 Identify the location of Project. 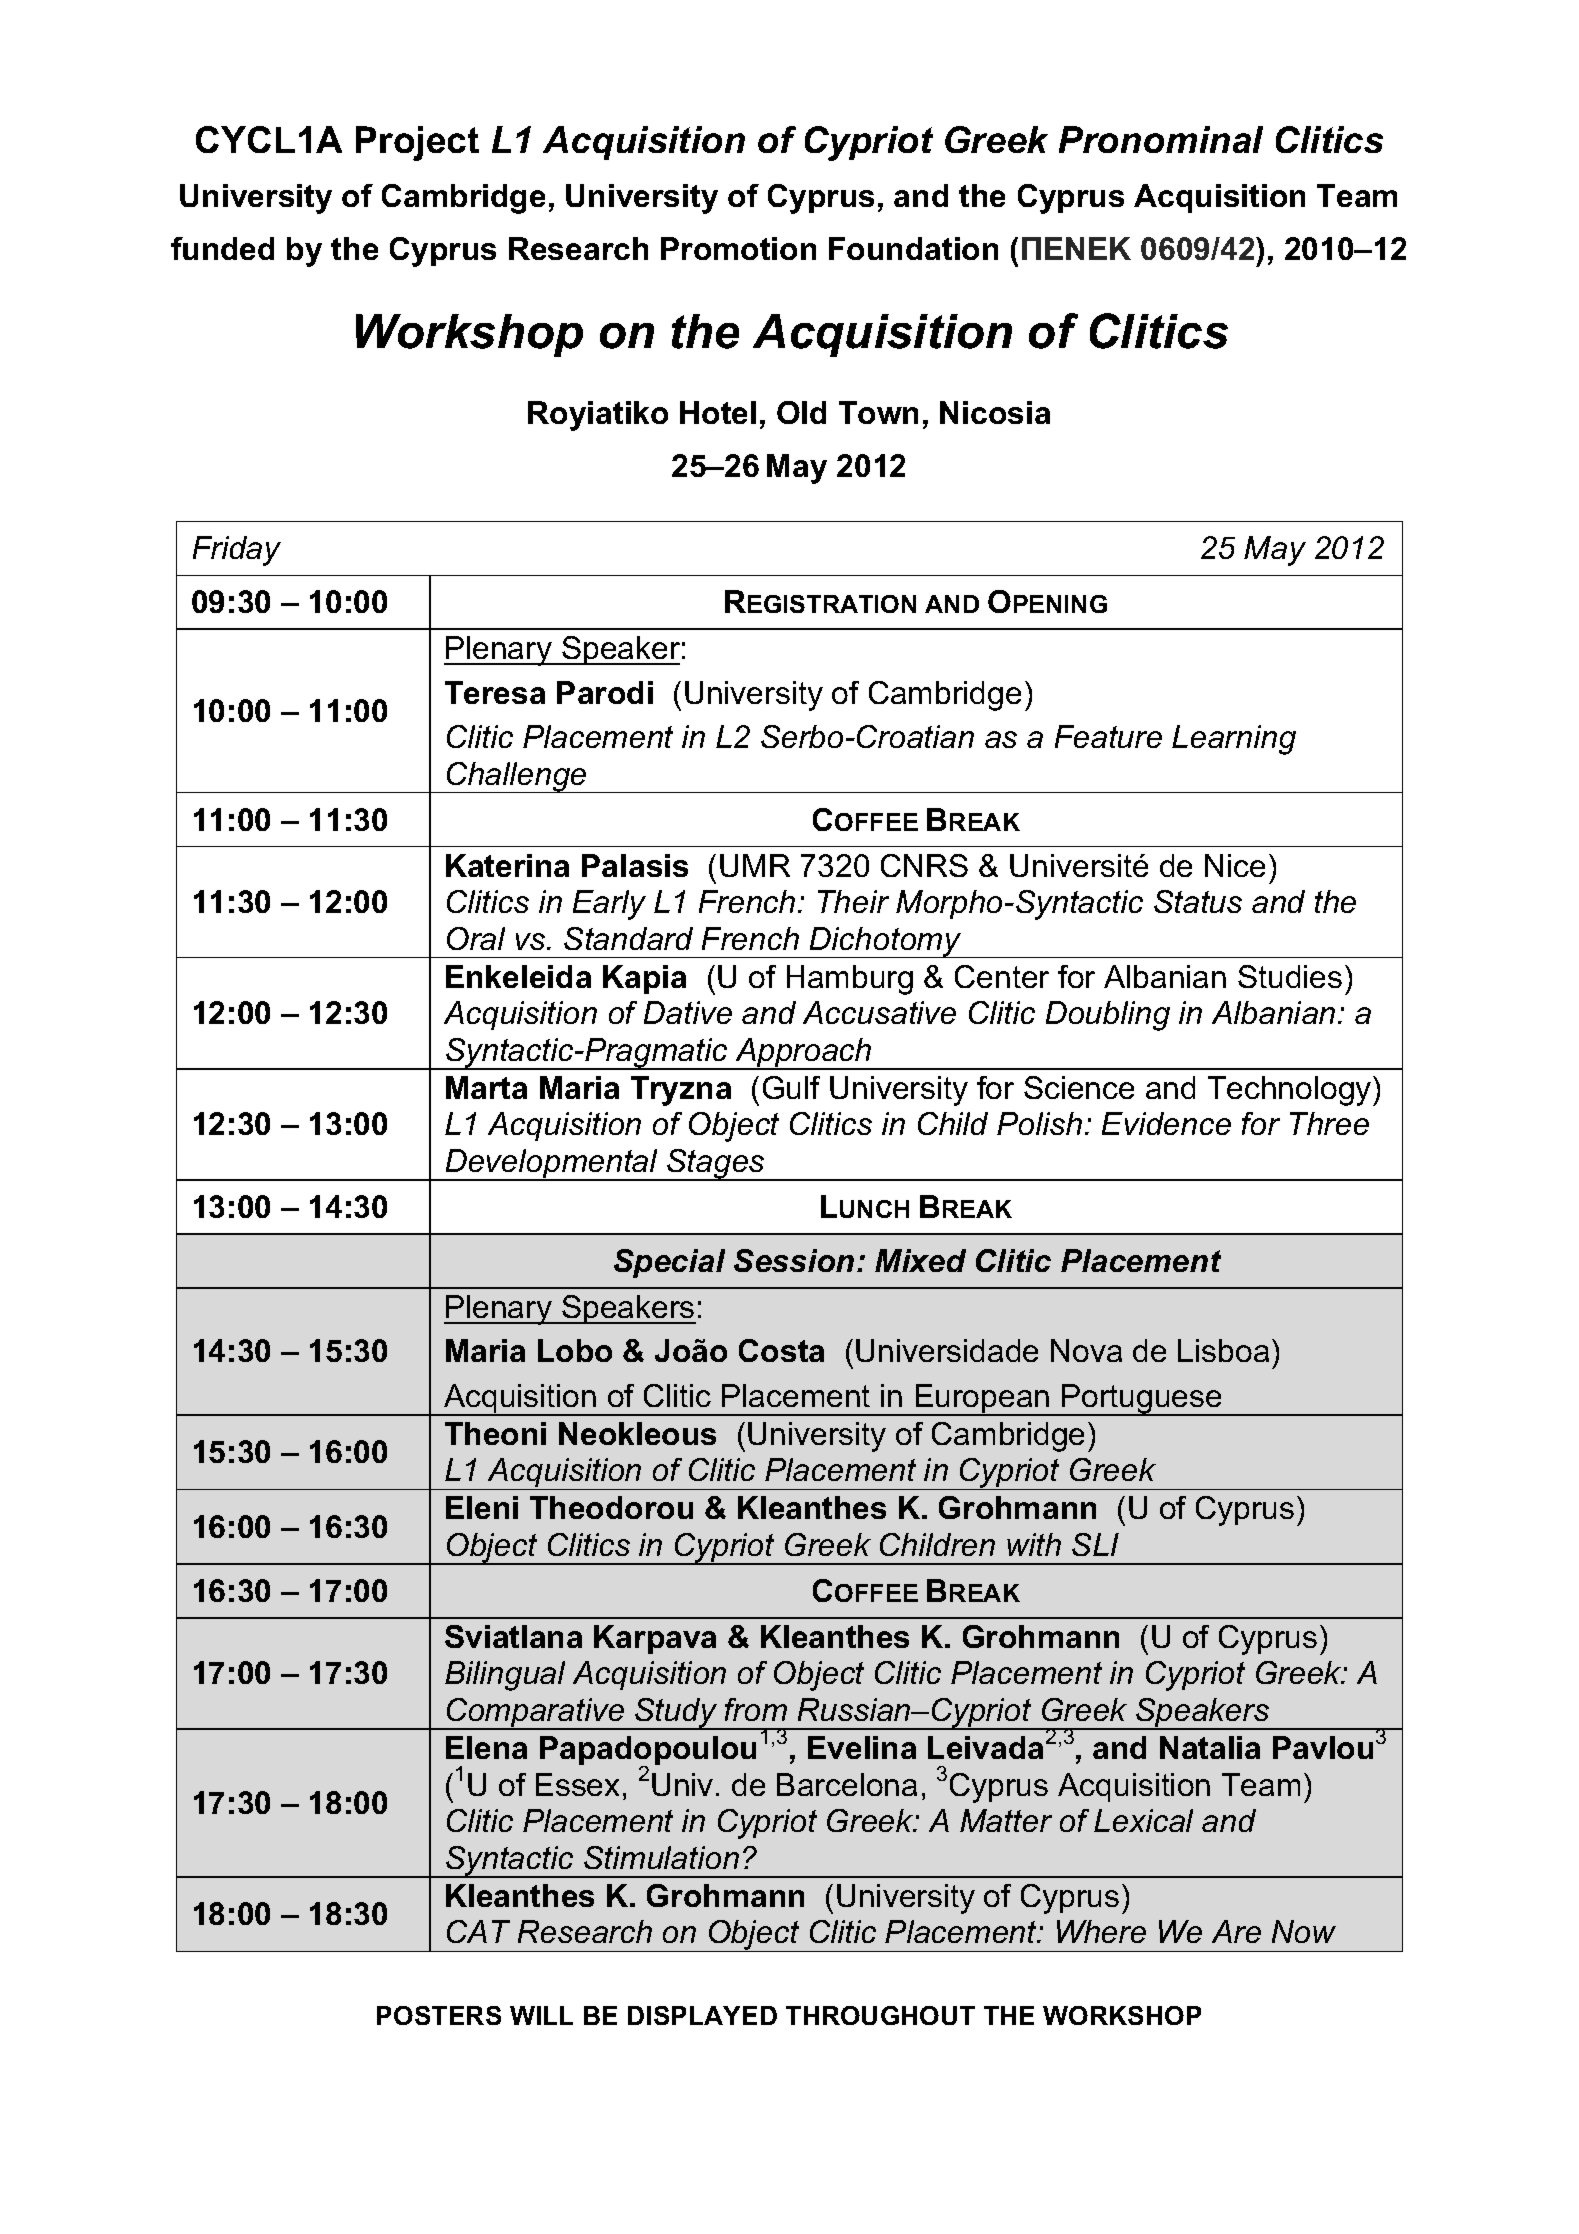
(417, 143).
